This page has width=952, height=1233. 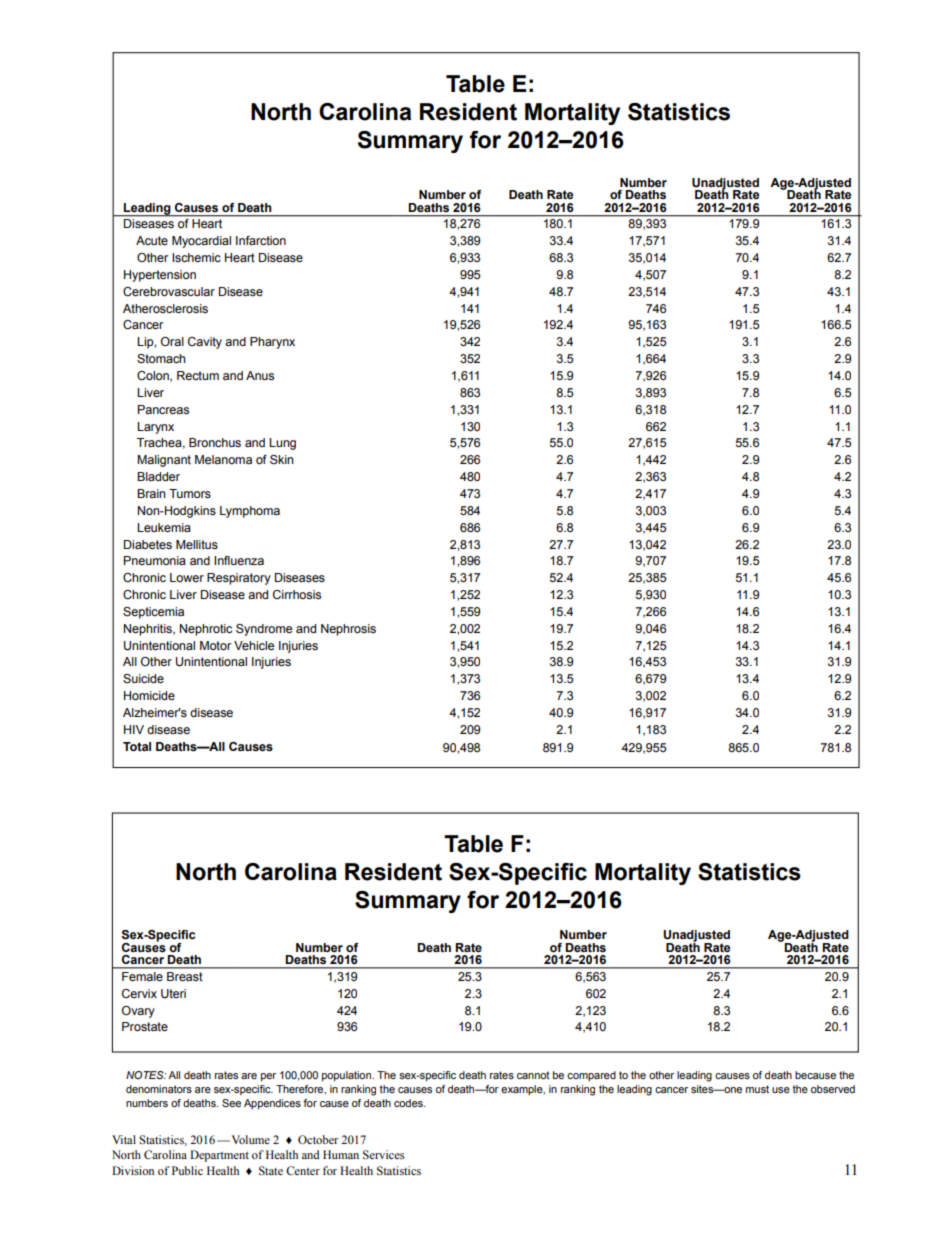 What do you see at coordinates (197, 544) in the page?
I see `Mellitus` at bounding box center [197, 544].
